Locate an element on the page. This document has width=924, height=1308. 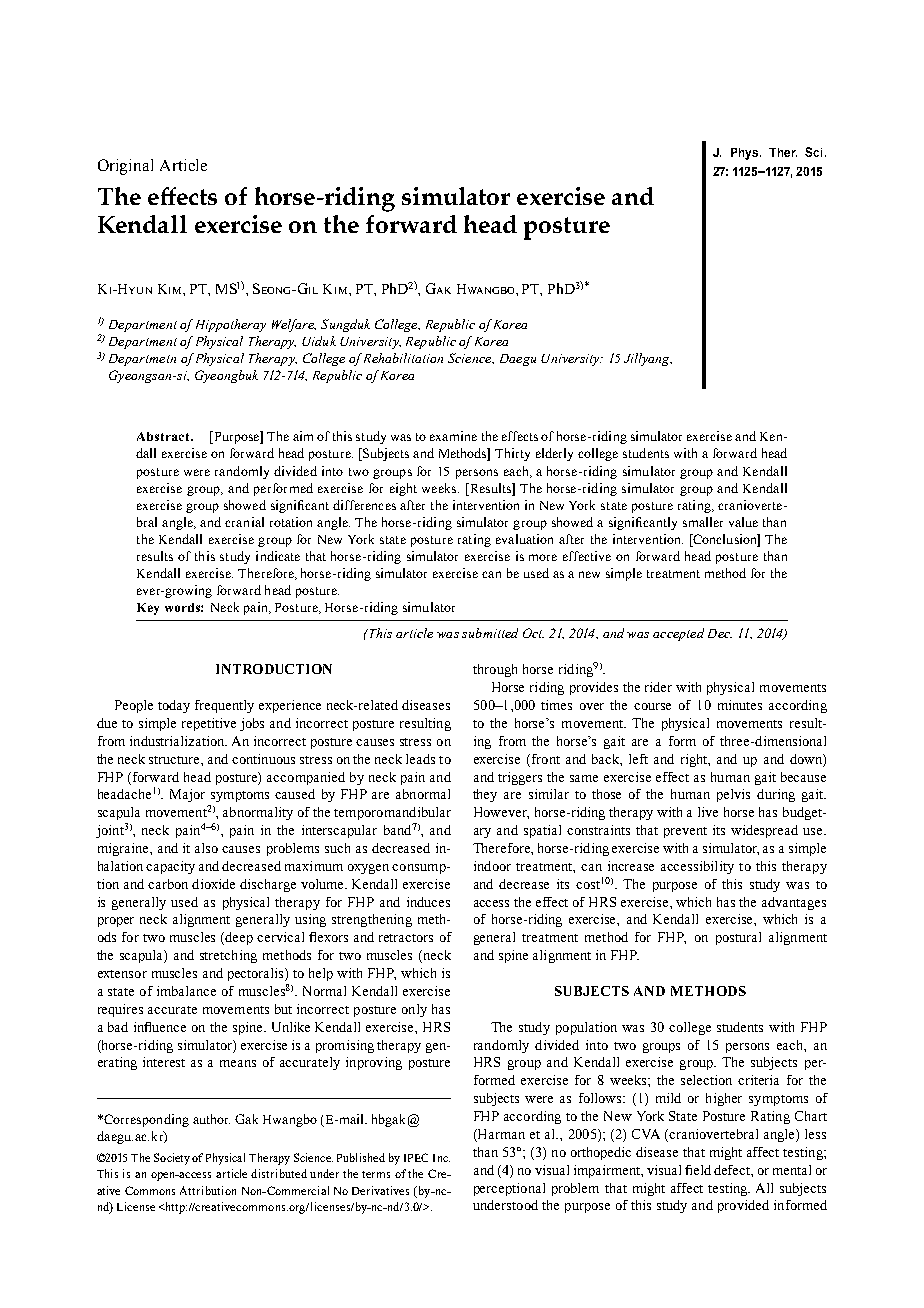
elderly is located at coordinates (554, 454).
